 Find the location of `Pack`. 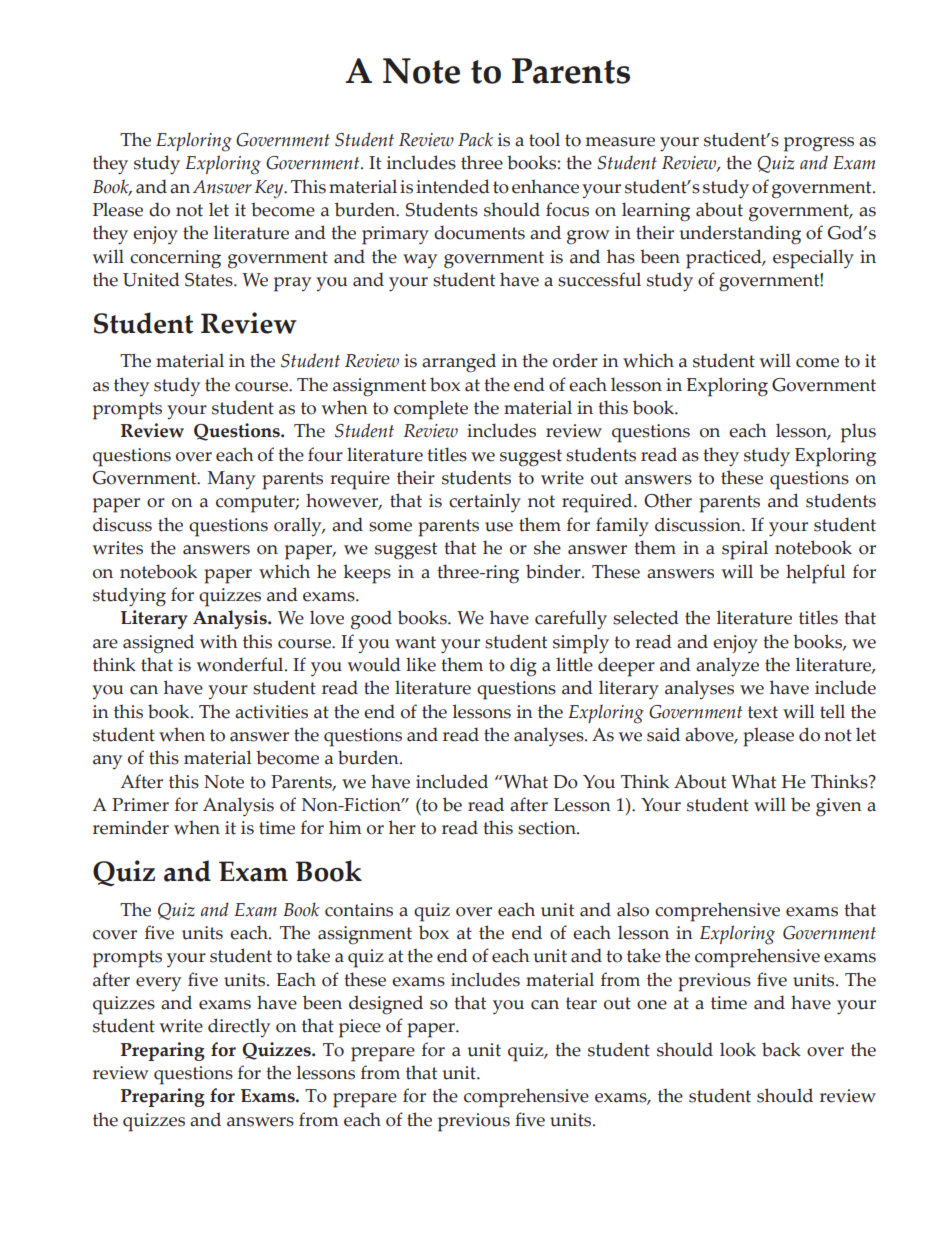

Pack is located at coordinates (475, 139).
